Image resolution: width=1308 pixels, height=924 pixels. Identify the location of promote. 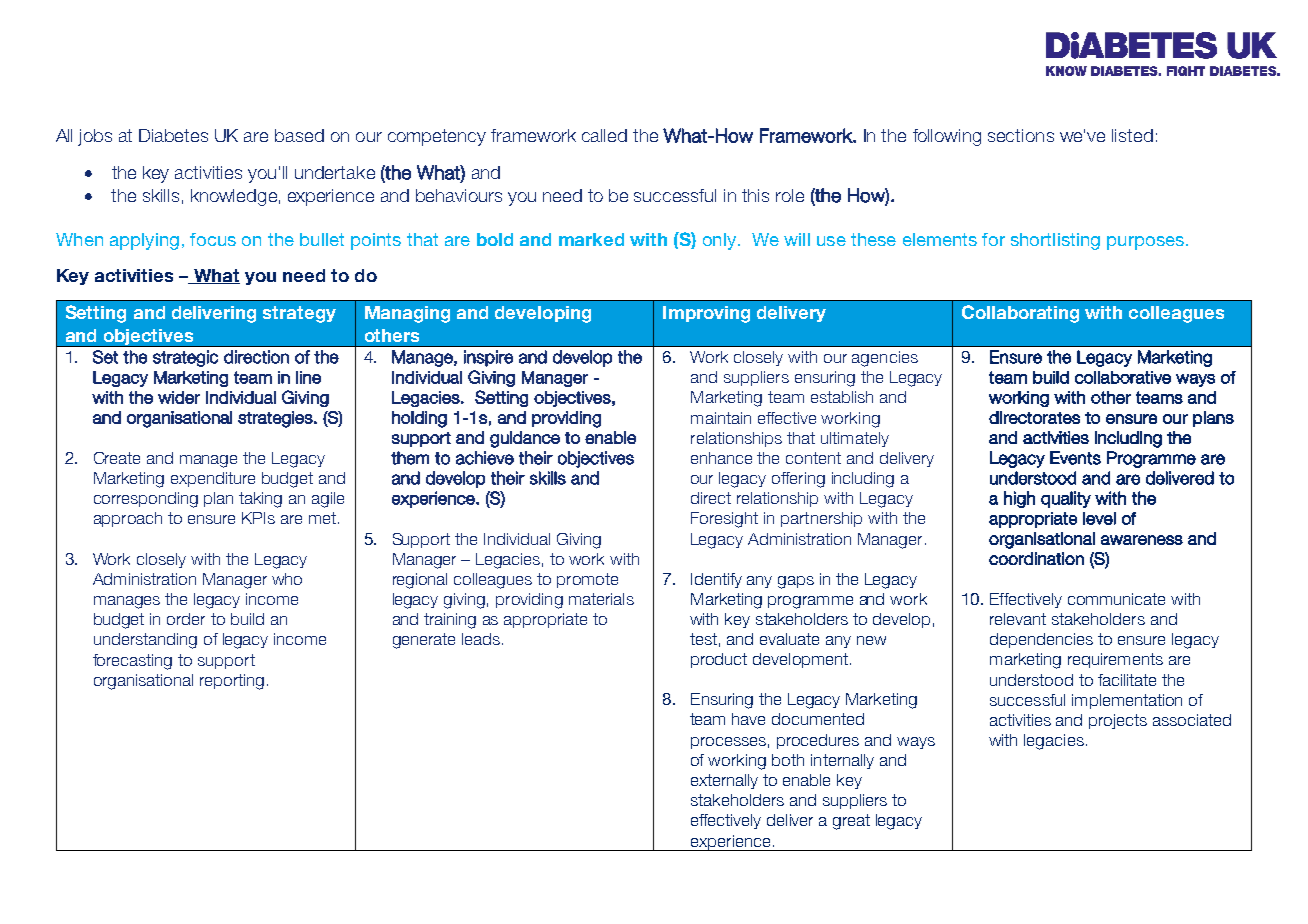
(587, 580).
